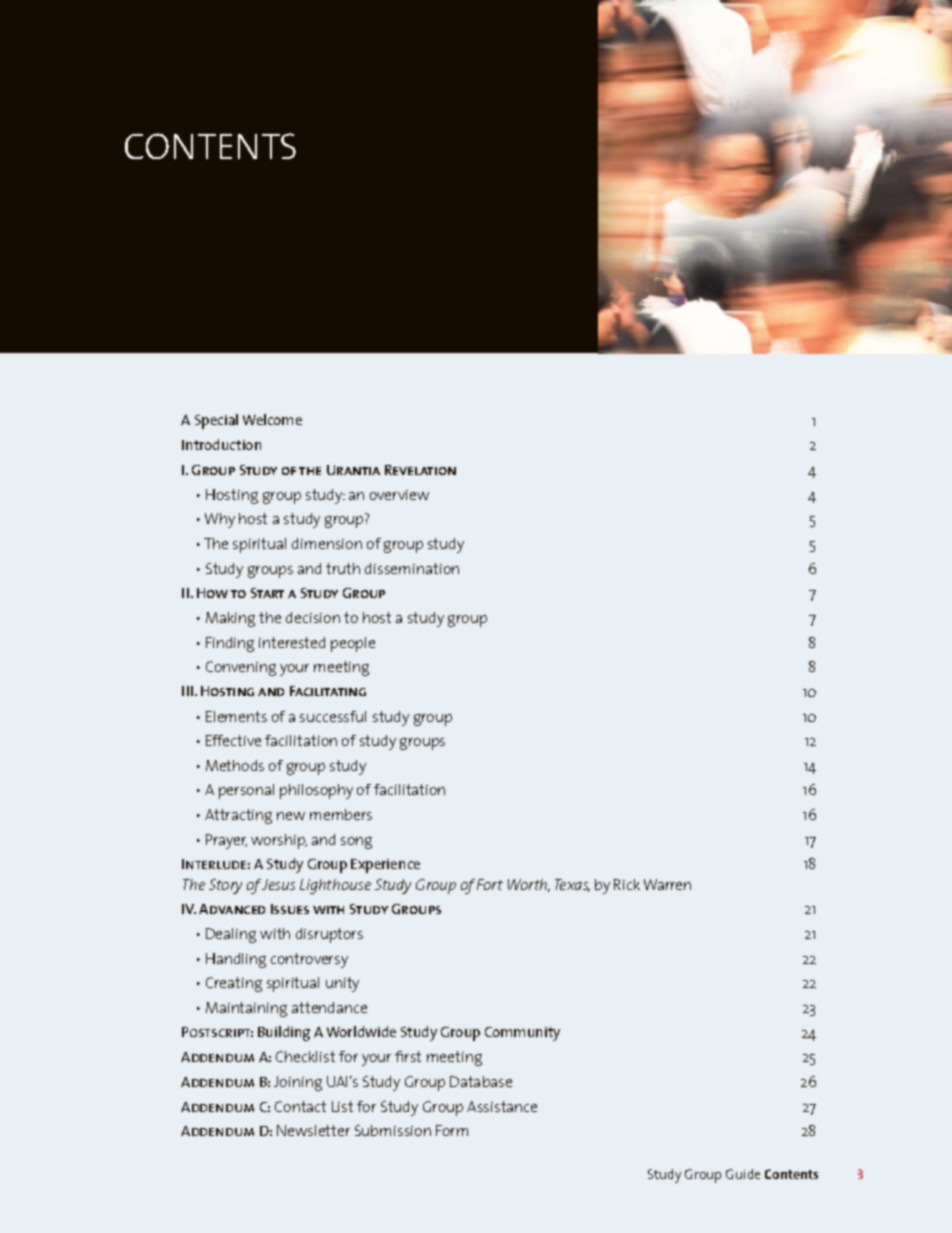 Image resolution: width=952 pixels, height=1233 pixels. I want to click on Advanced, so click(232, 909).
